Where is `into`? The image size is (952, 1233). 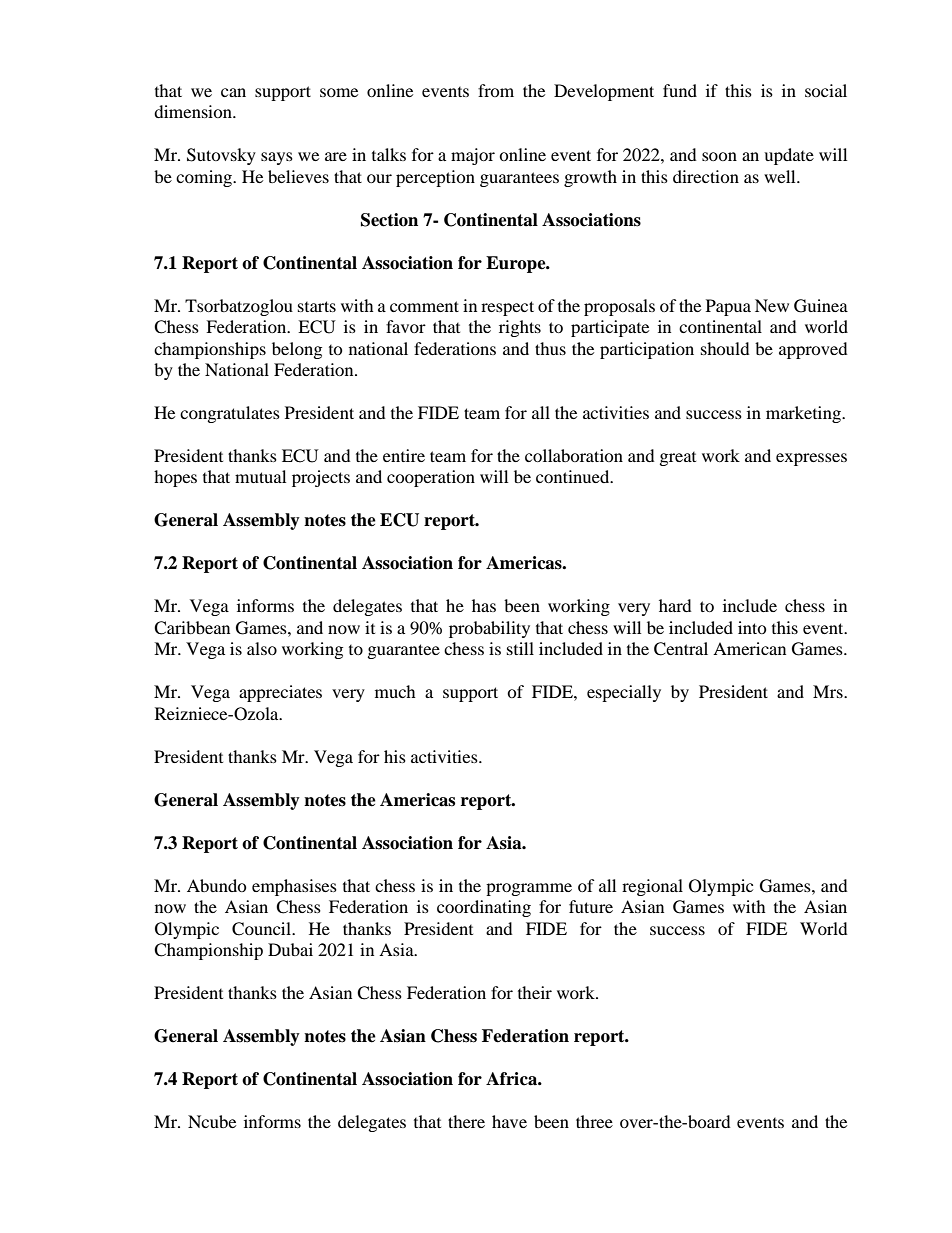
into is located at coordinates (752, 627).
